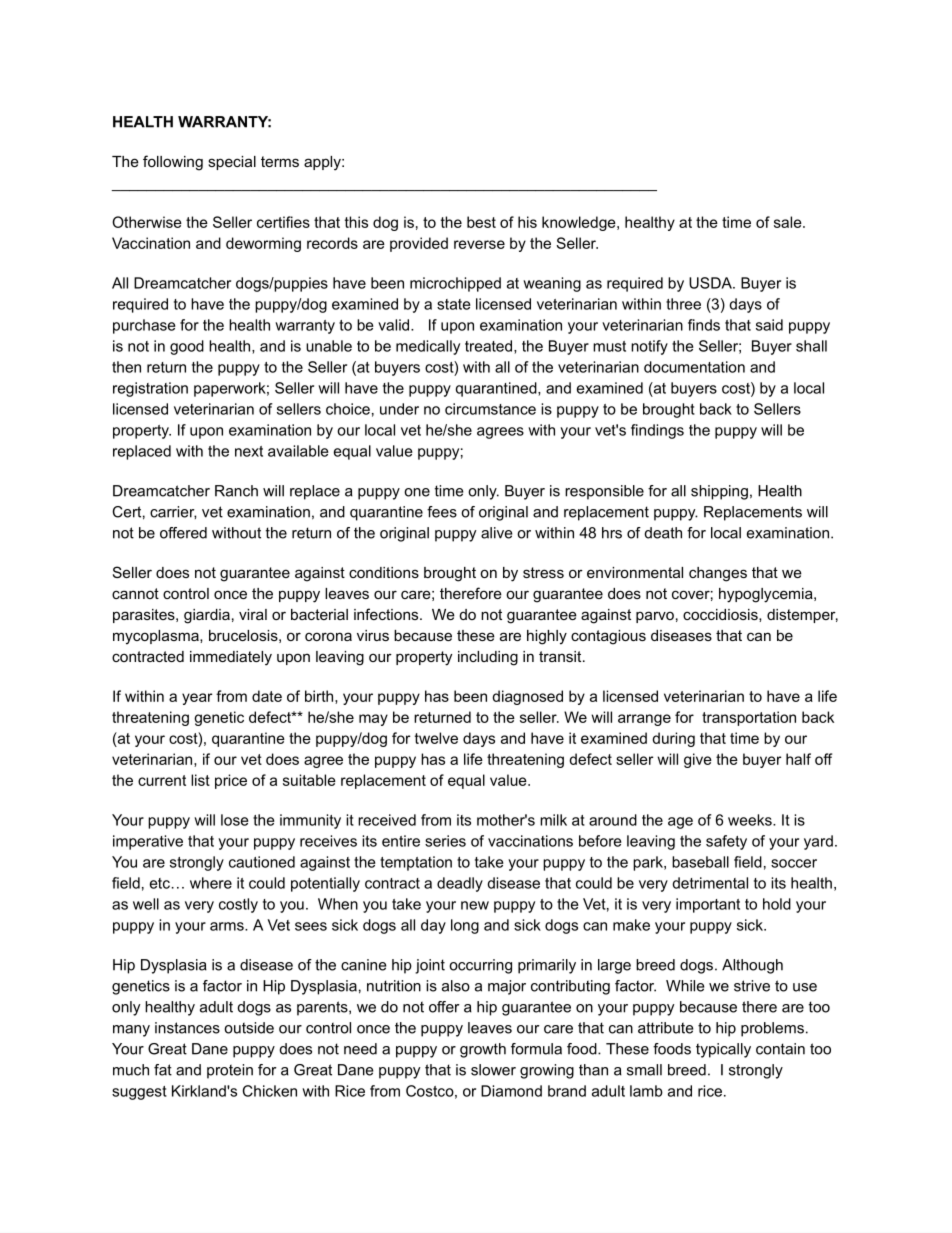 This image has width=952, height=1233. What do you see at coordinates (711, 283) in the image?
I see `USDA` at bounding box center [711, 283].
